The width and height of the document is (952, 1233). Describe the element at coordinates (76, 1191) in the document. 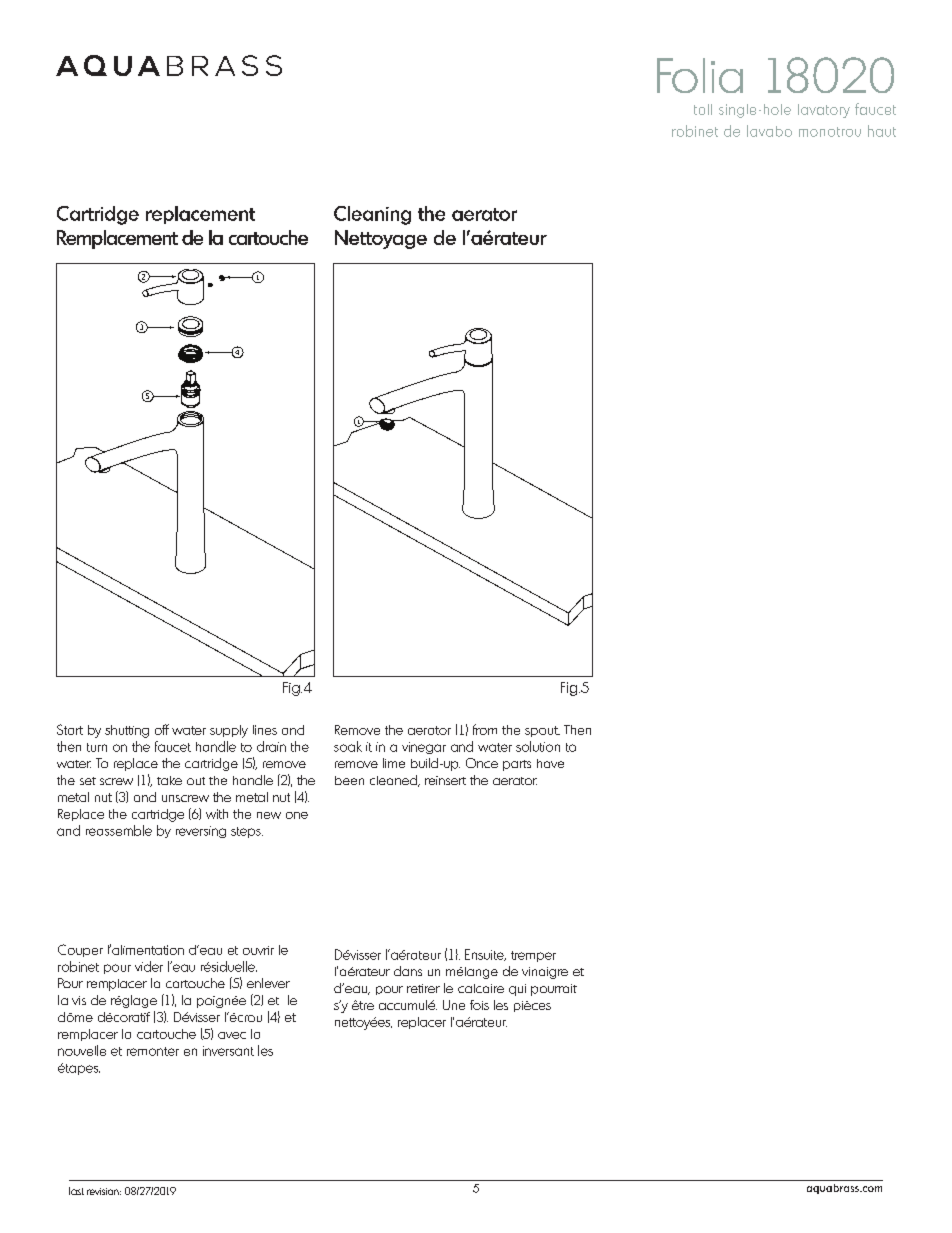

I see `last` at that location.
